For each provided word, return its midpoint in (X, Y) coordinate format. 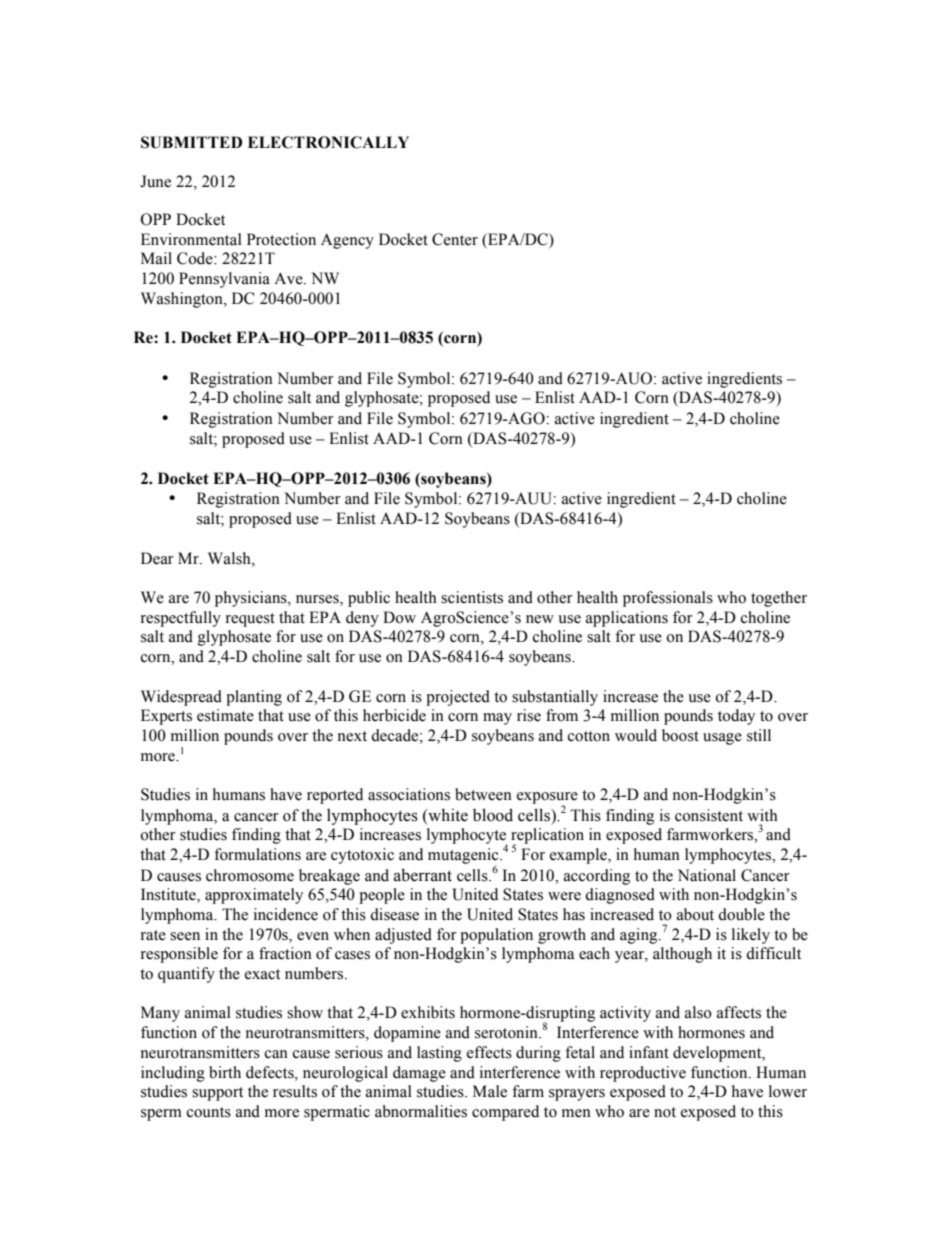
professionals (668, 599)
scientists (472, 597)
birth (225, 1072)
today (736, 717)
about (695, 914)
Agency (347, 241)
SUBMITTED (192, 142)
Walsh (230, 558)
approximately (254, 896)
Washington (183, 300)
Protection (281, 239)
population (496, 936)
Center (455, 239)
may (497, 719)
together (779, 599)
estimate (225, 715)
